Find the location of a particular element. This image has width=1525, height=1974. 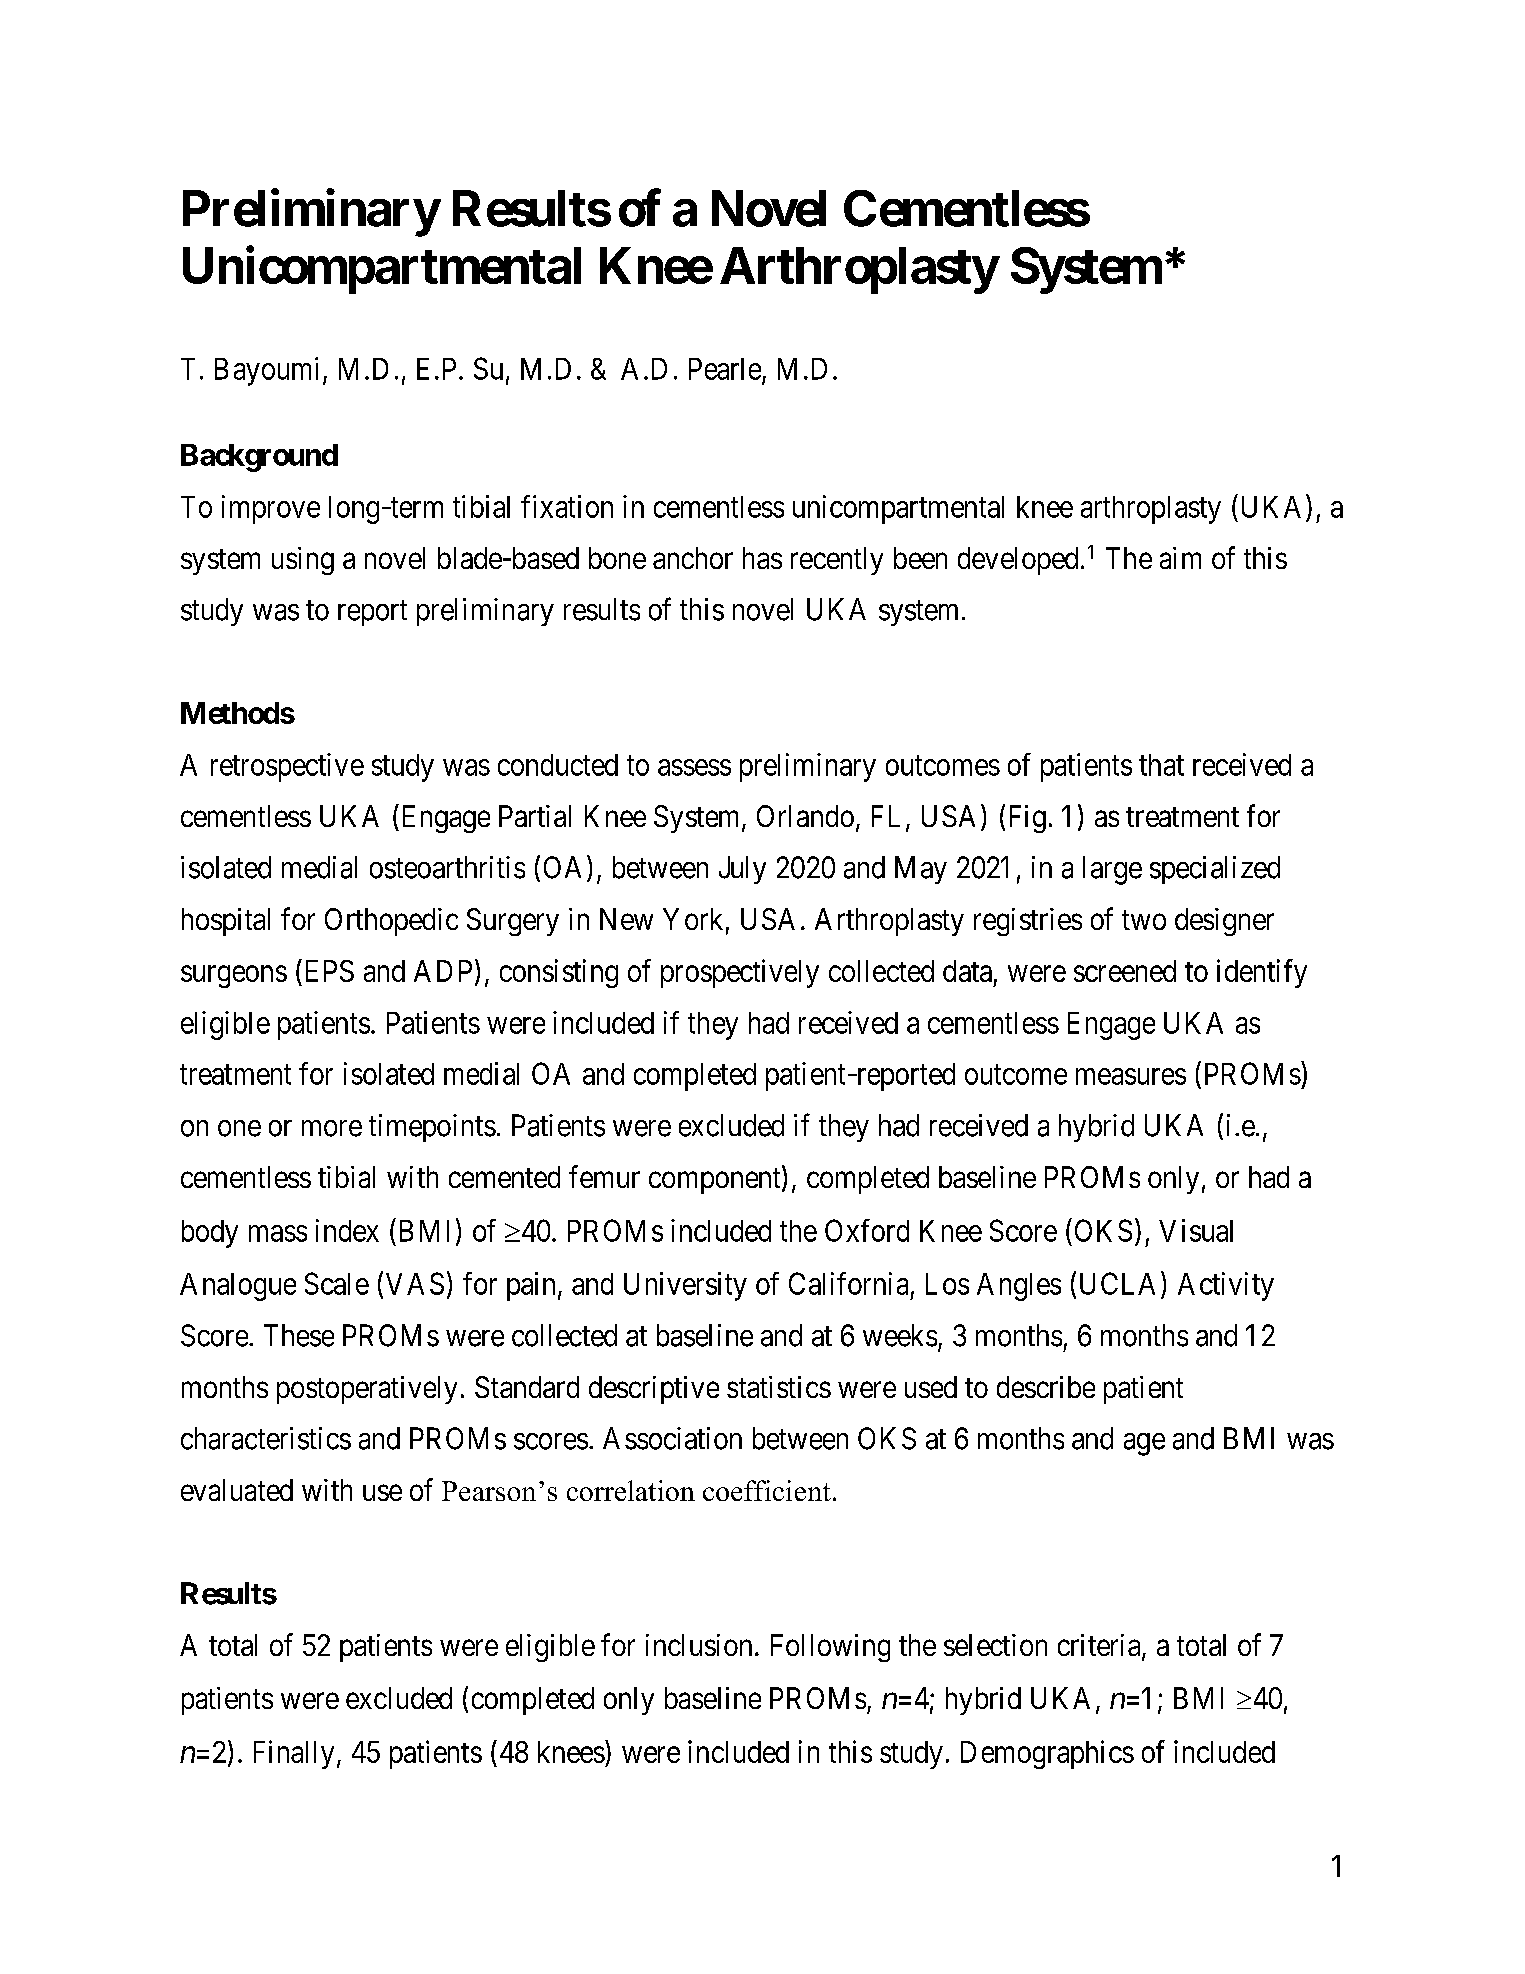

two is located at coordinates (1144, 920).
